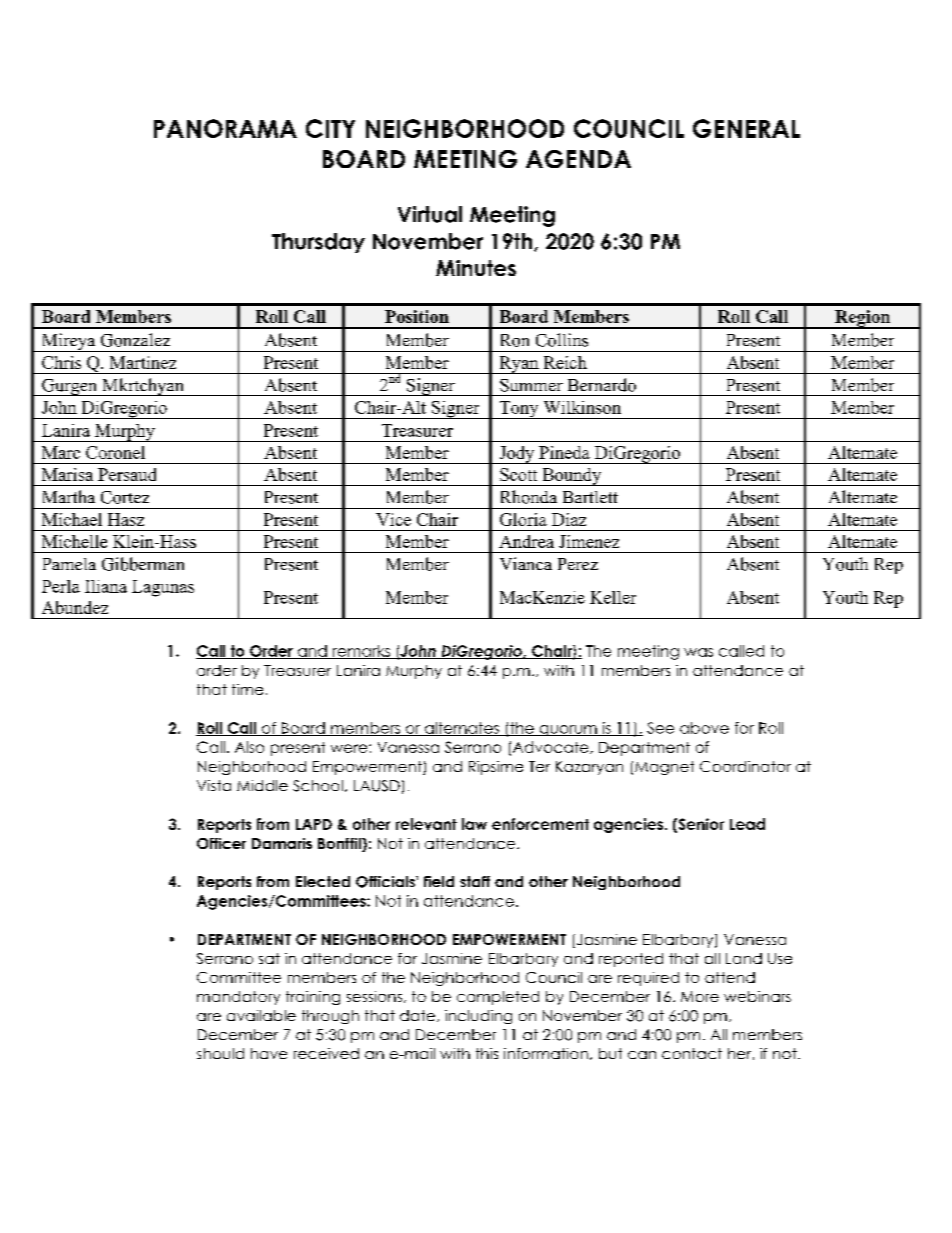 The height and width of the screenshot is (1233, 952). I want to click on including, so click(478, 1017).
